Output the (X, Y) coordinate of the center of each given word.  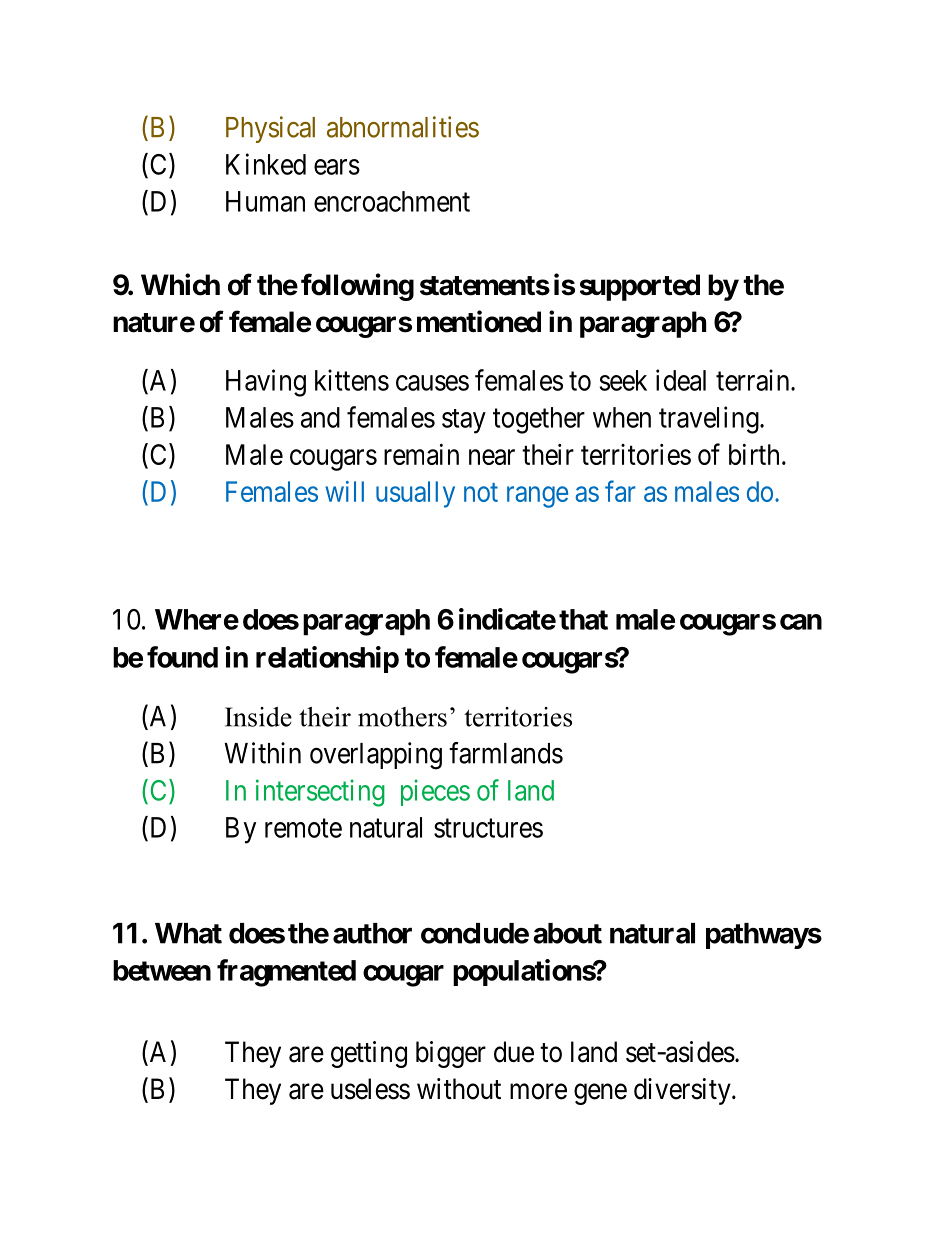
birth (754, 454)
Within (262, 753)
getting (369, 1054)
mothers (402, 717)
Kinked (266, 164)
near (492, 457)
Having (266, 383)
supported (640, 287)
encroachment (392, 201)
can (801, 622)
